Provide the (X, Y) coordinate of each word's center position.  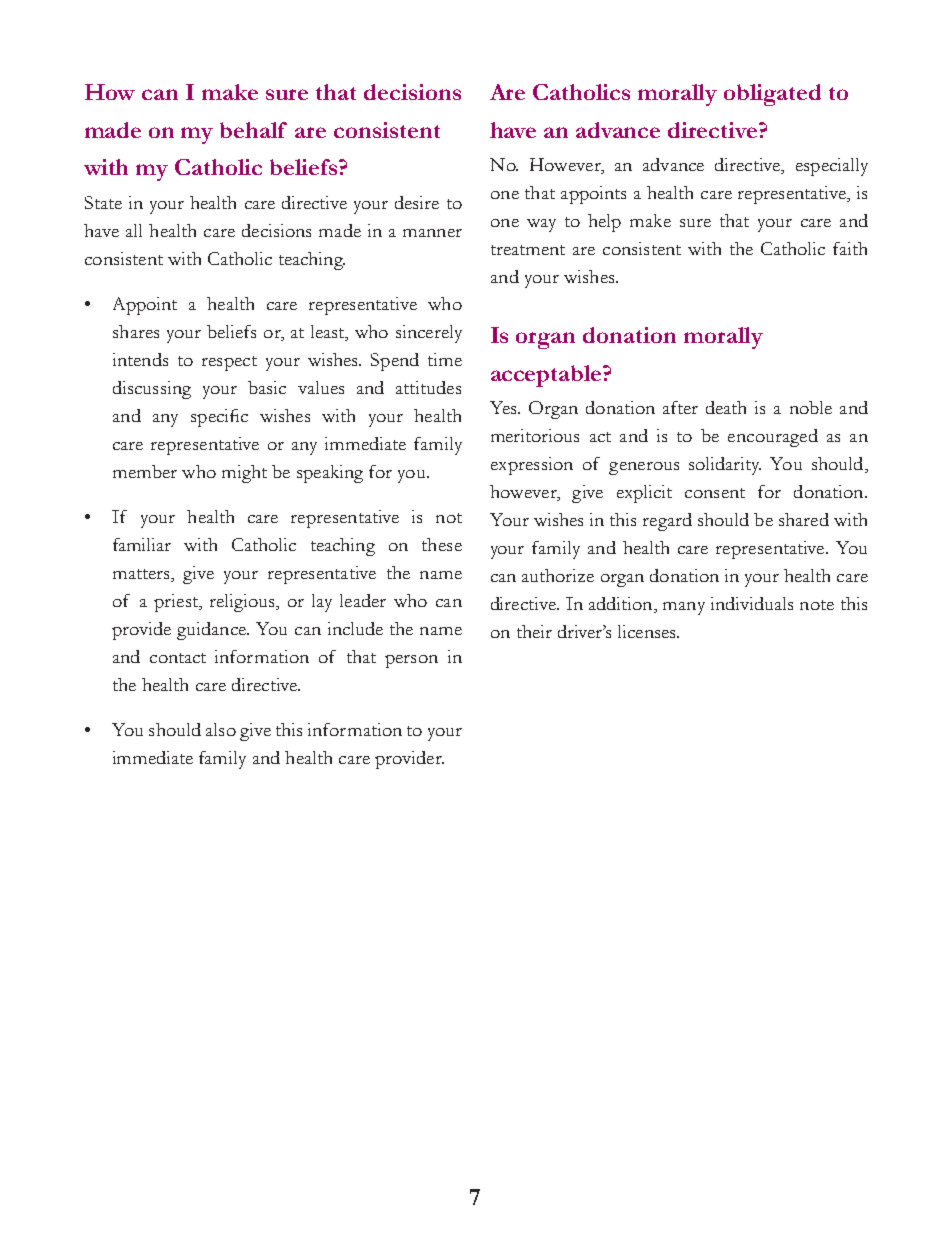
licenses (648, 631)
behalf (253, 130)
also (221, 729)
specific (219, 418)
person (411, 661)
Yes (504, 407)
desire (417, 202)
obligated (772, 95)
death (726, 407)
